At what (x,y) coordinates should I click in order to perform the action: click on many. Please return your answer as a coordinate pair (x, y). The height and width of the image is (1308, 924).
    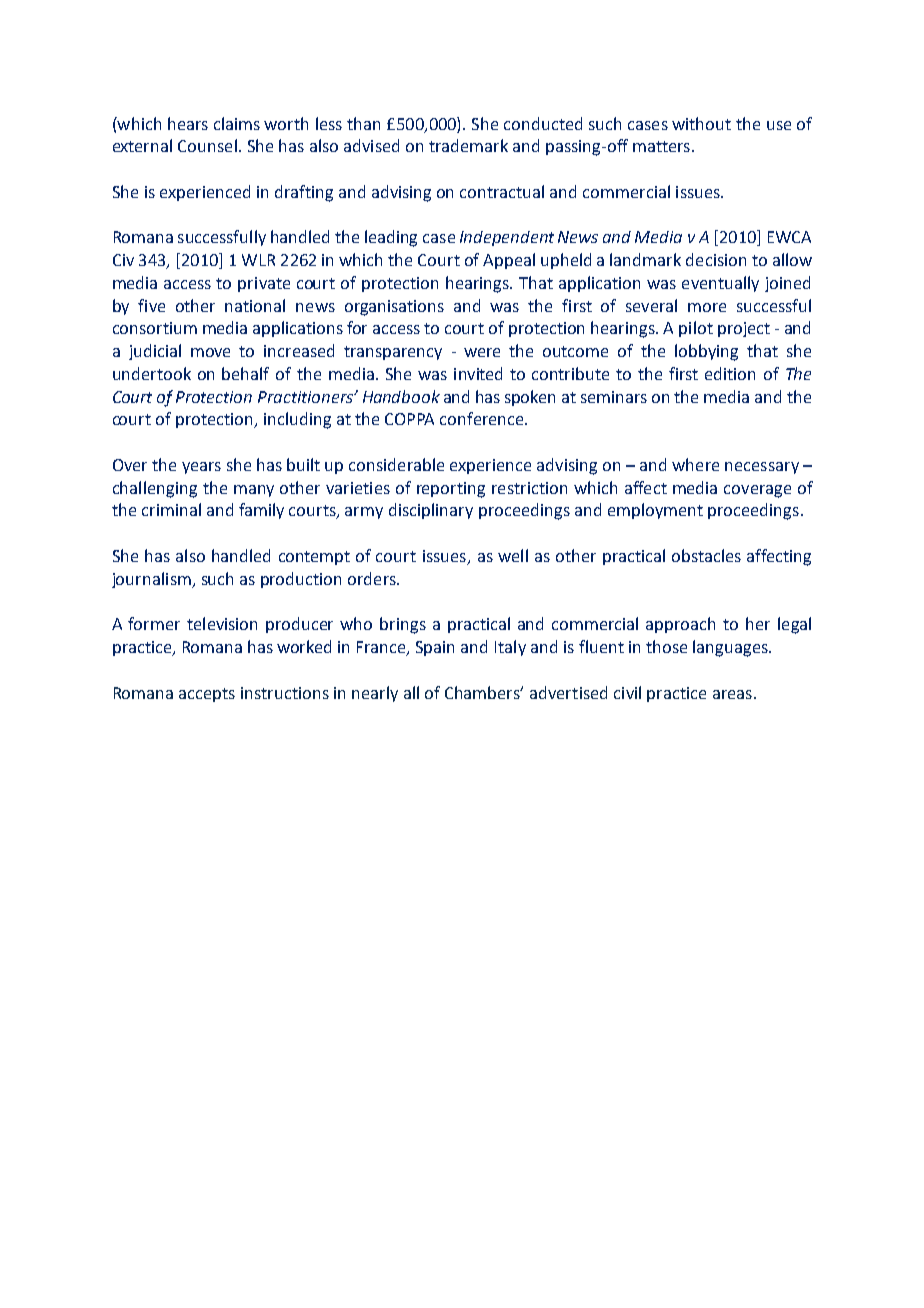
    Looking at the image, I should click on (254, 491).
